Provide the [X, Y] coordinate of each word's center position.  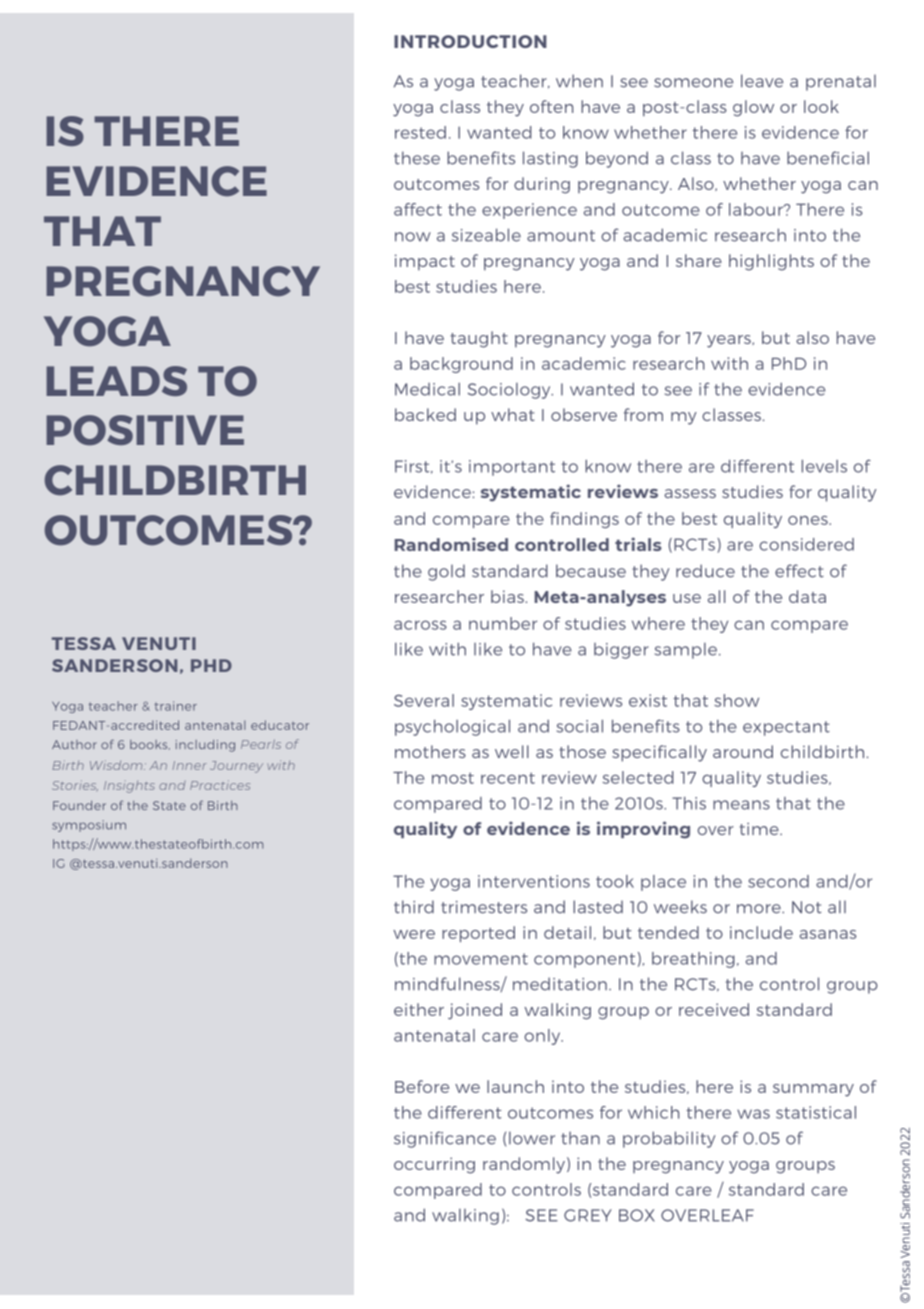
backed [425, 414]
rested [420, 132]
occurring [434, 1165]
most [453, 778]
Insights [129, 787]
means [741, 805]
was [753, 1114]
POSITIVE [145, 430]
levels [824, 466]
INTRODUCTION [470, 41]
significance [445, 1139]
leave [762, 81]
